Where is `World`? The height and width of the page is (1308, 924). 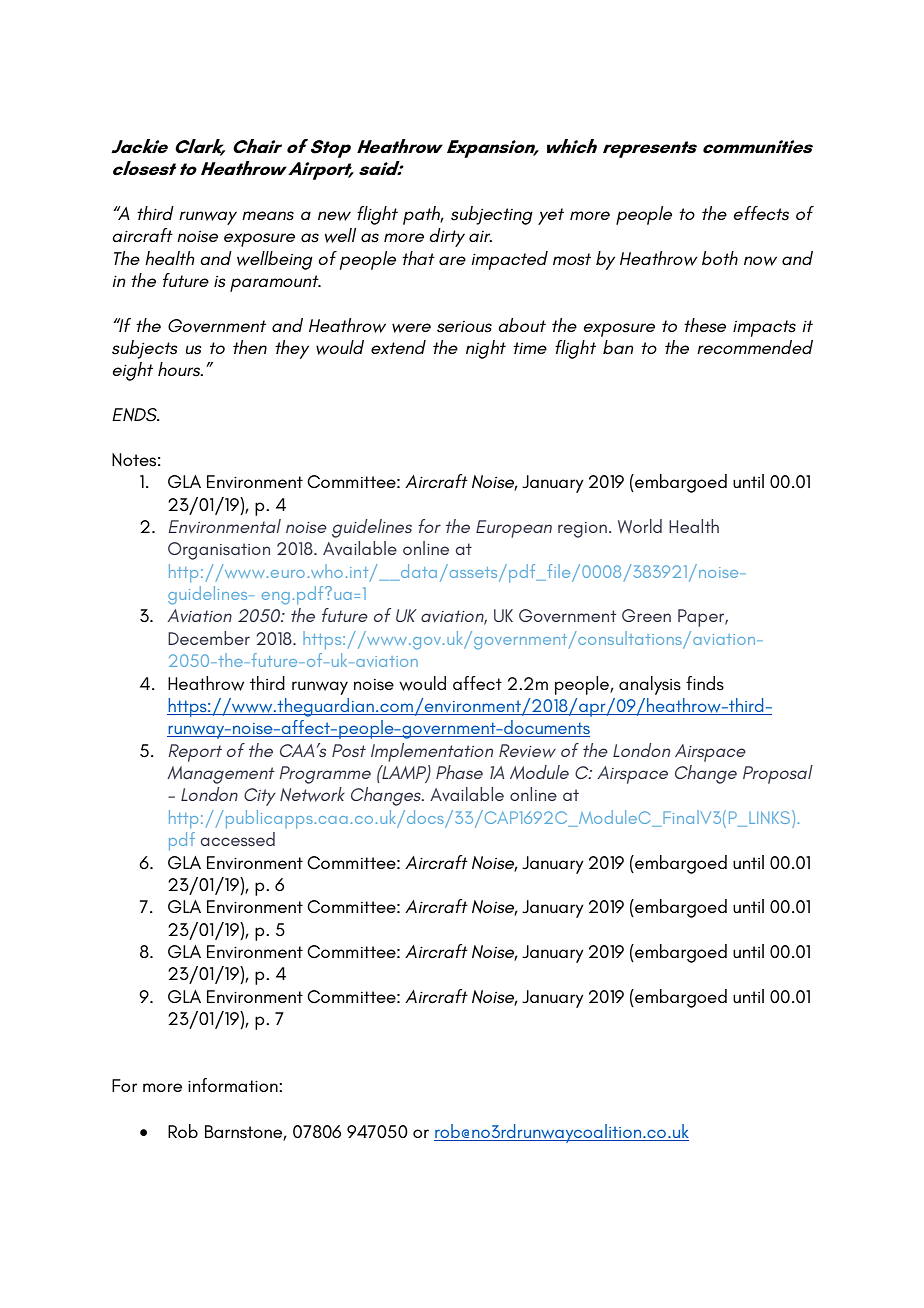
World is located at coordinates (640, 526).
